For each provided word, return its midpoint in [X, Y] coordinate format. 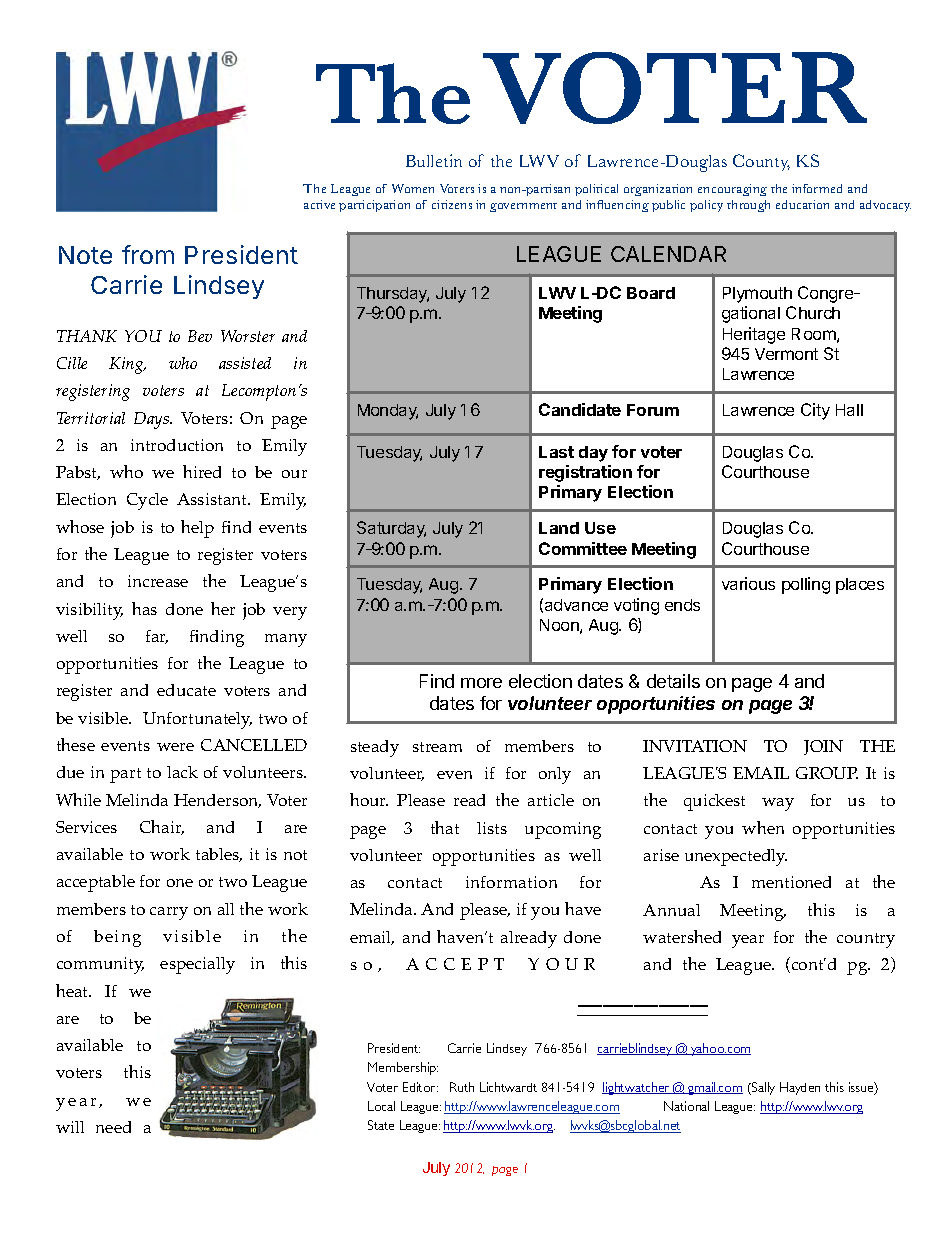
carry [169, 913]
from [148, 254]
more [481, 683]
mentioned [791, 882]
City [815, 411]
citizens [452, 204]
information [511, 882]
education [802, 204]
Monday [388, 412]
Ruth [462, 1087]
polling [806, 585]
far [157, 637]
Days [153, 420]
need [113, 1127]
